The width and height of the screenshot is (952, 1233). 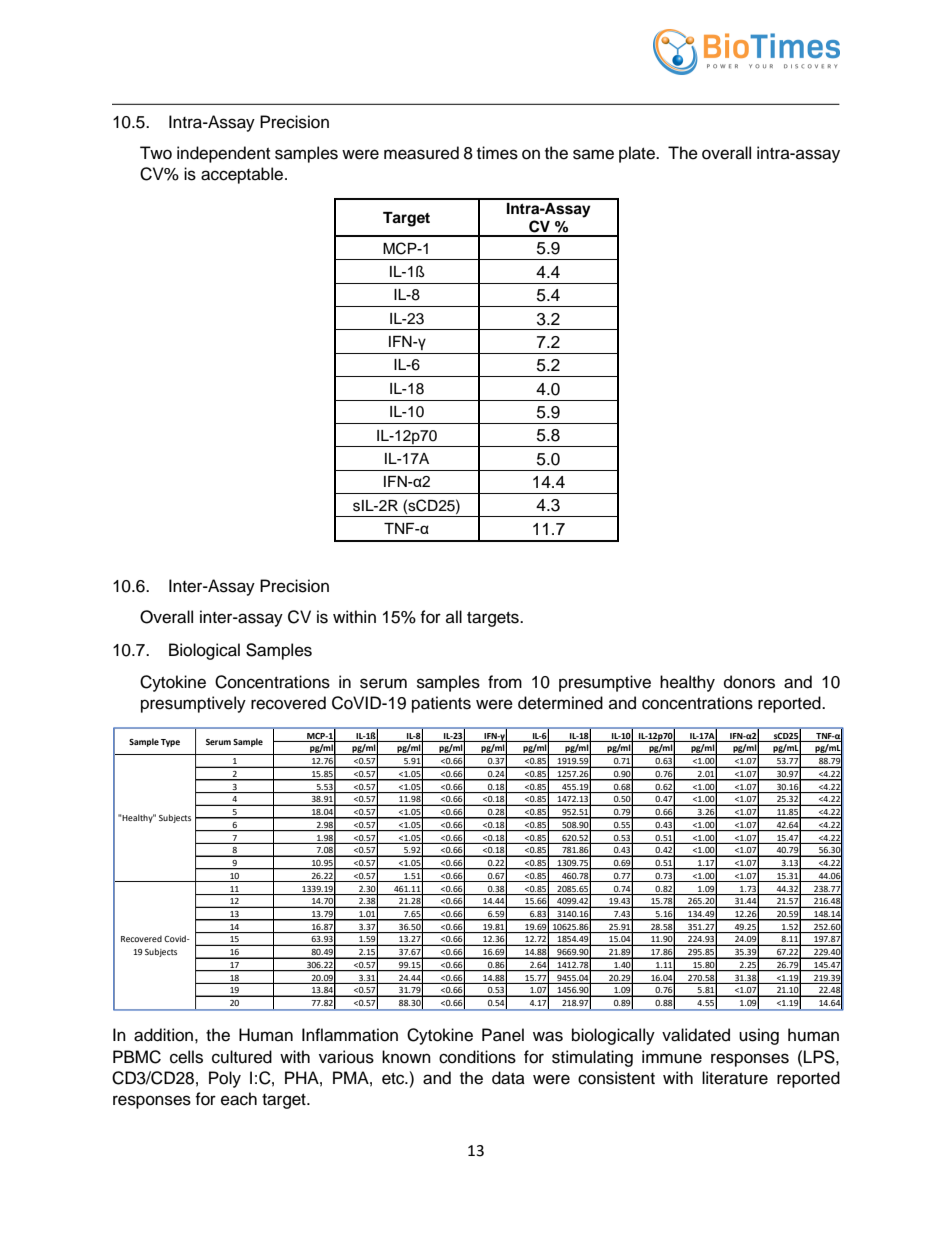 What do you see at coordinates (497, 153) in the screenshot?
I see `times` at bounding box center [497, 153].
